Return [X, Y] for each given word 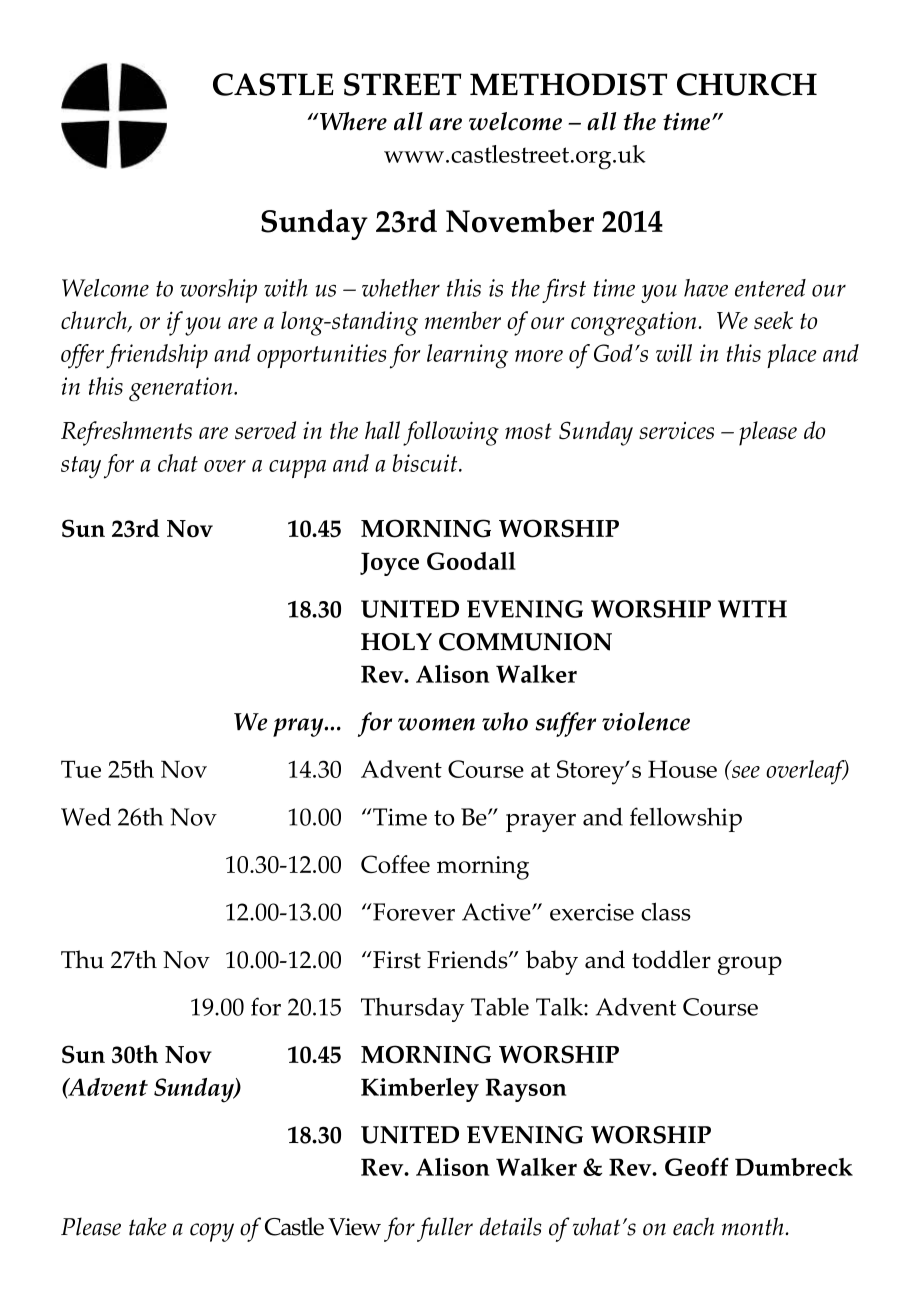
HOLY [396, 642]
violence [646, 721]
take [148, 1226]
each [693, 1226]
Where [352, 121]
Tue [81, 769]
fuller [445, 1229]
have [706, 288]
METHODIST [568, 84]
